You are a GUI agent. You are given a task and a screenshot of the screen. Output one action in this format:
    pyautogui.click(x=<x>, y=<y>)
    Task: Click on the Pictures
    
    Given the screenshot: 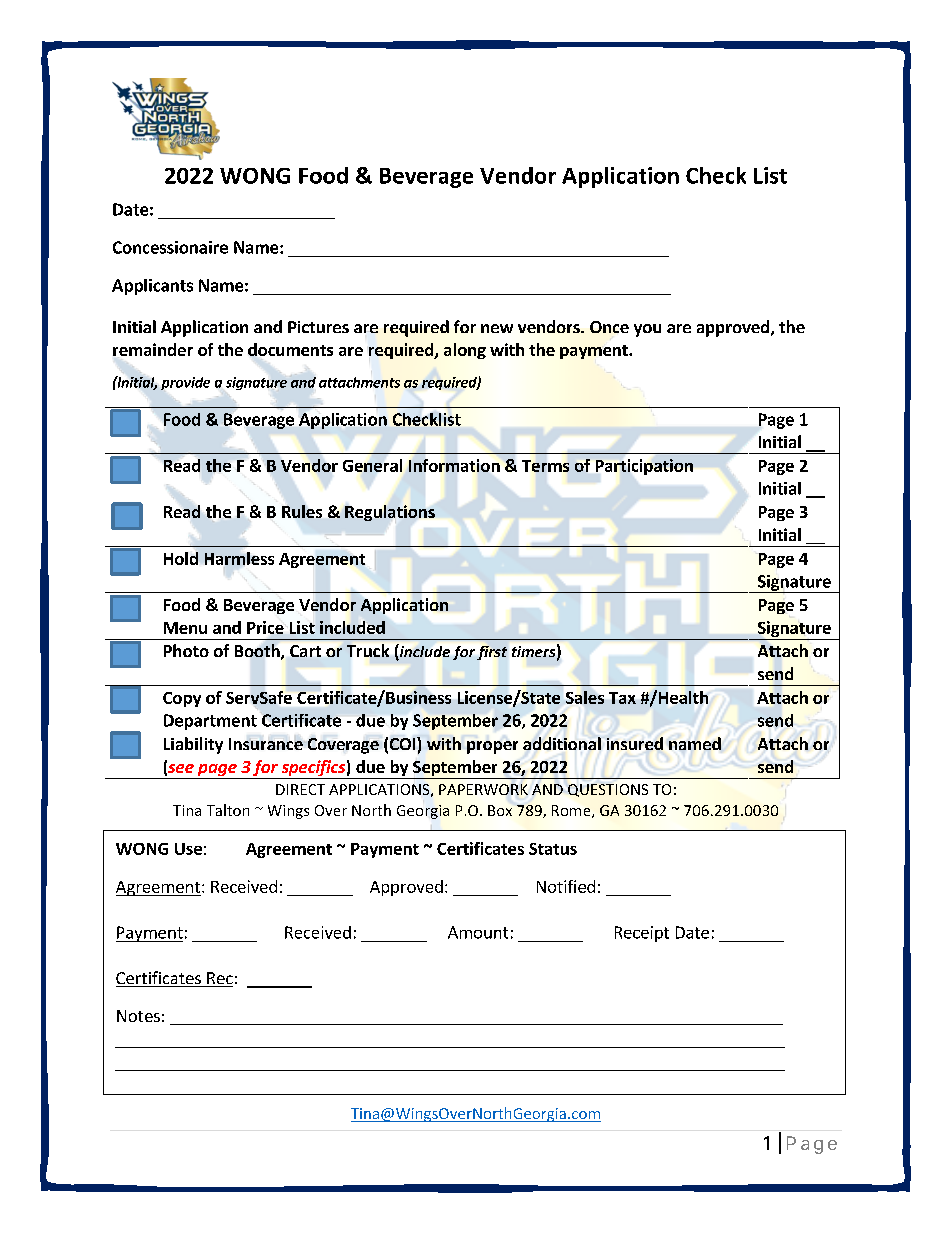 What is the action you would take?
    pyautogui.click(x=318, y=327)
